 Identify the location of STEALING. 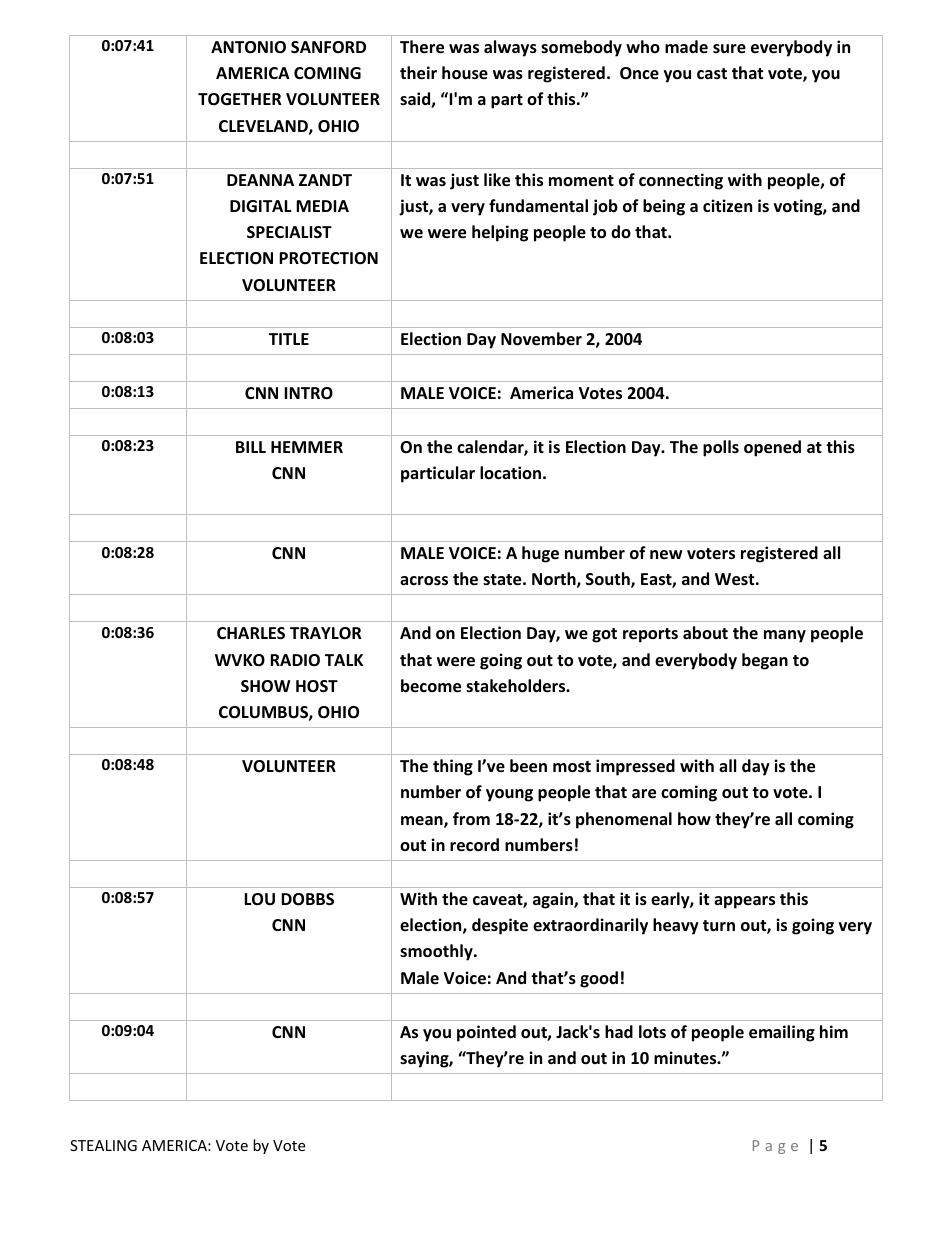
(103, 1145).
